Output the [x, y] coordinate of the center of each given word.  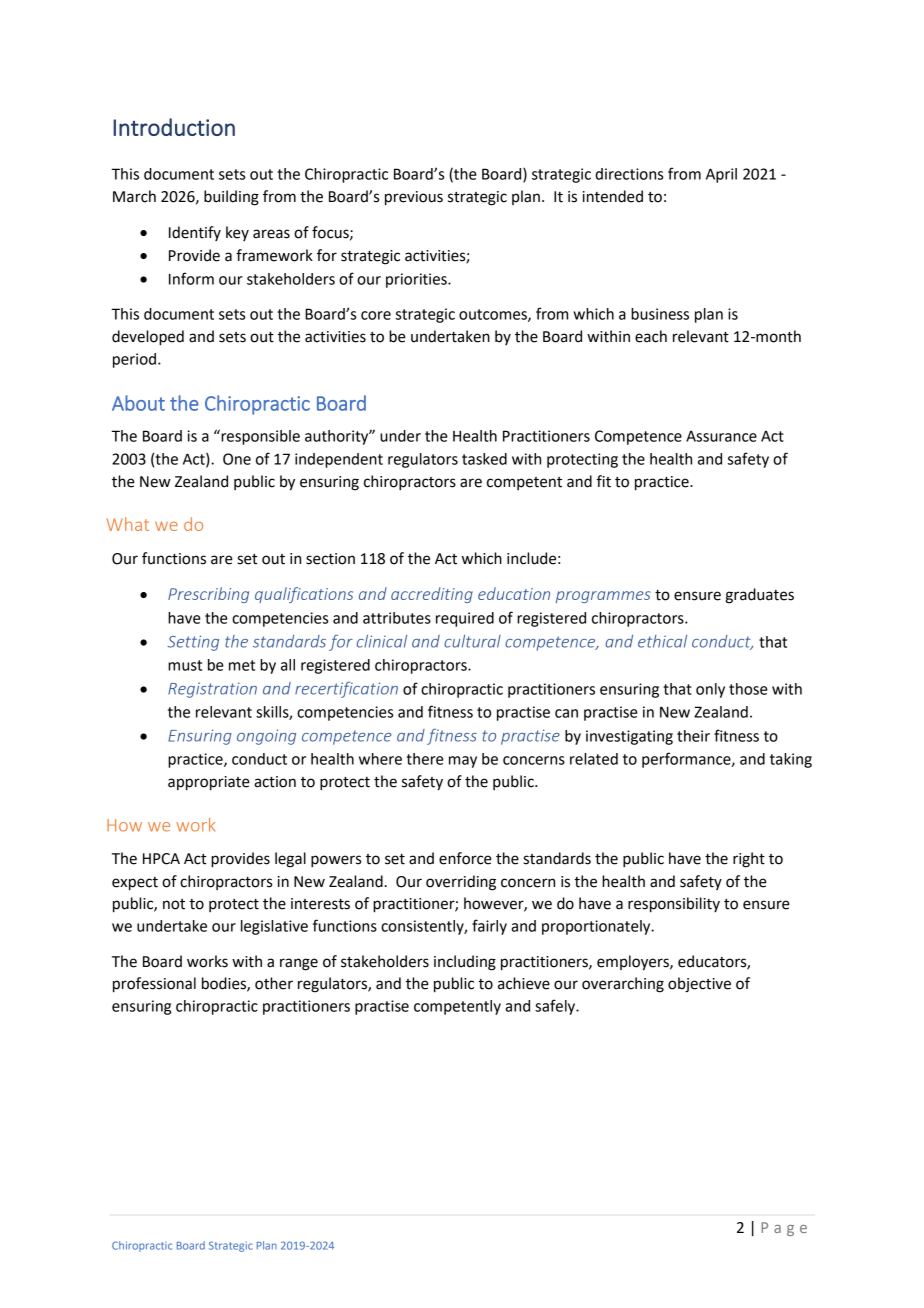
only [710, 690]
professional [154, 985]
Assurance [721, 436]
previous [414, 198]
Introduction [174, 127]
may [463, 762]
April [721, 175]
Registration [212, 690]
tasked [484, 459]
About [138, 403]
